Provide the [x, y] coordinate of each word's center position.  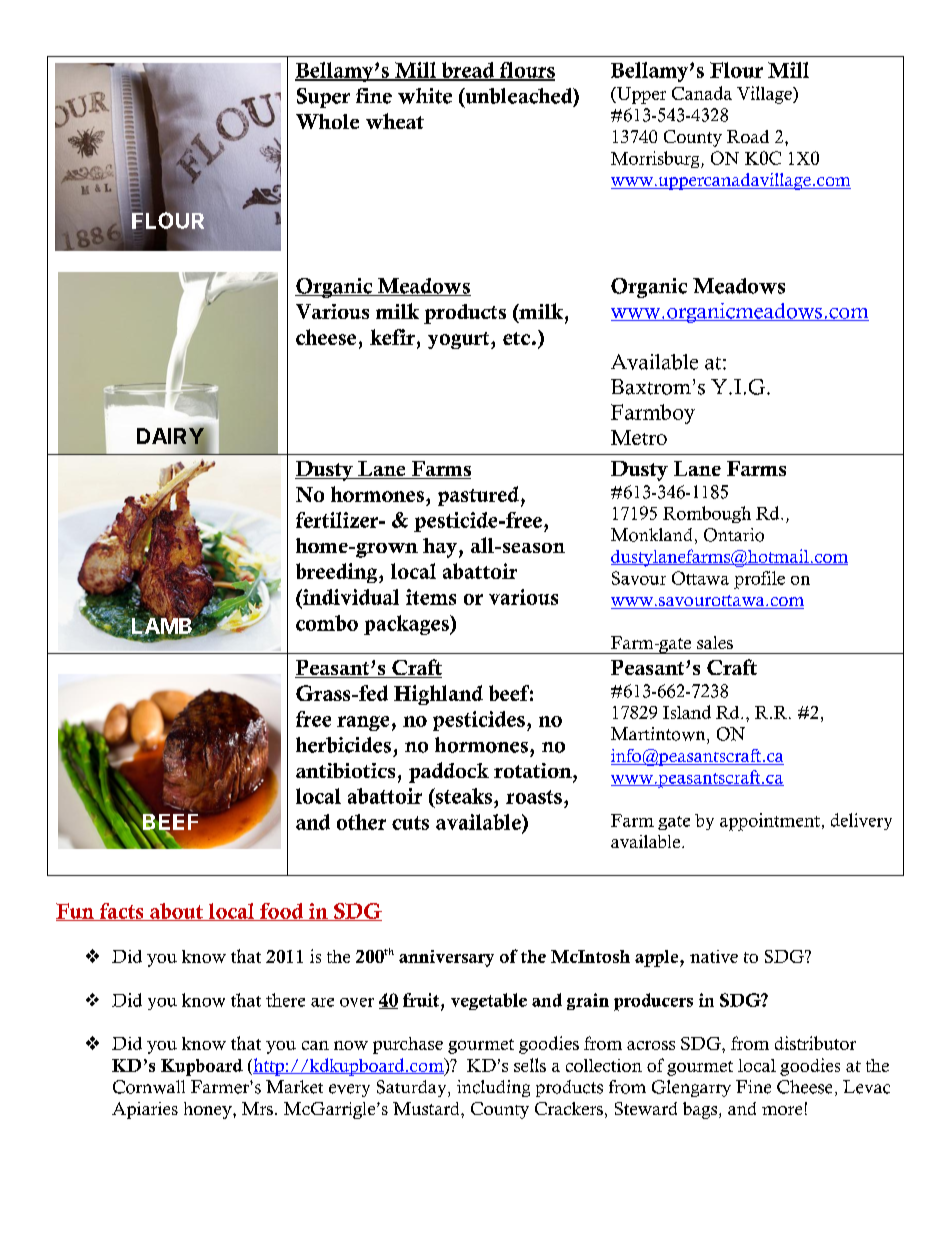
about [177, 912]
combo [327, 623]
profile [759, 580]
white [425, 96]
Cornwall [149, 1087]
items [431, 597]
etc [516, 338]
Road [748, 136]
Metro [639, 437]
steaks [464, 796]
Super [323, 98]
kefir [392, 337]
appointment [770, 822]
